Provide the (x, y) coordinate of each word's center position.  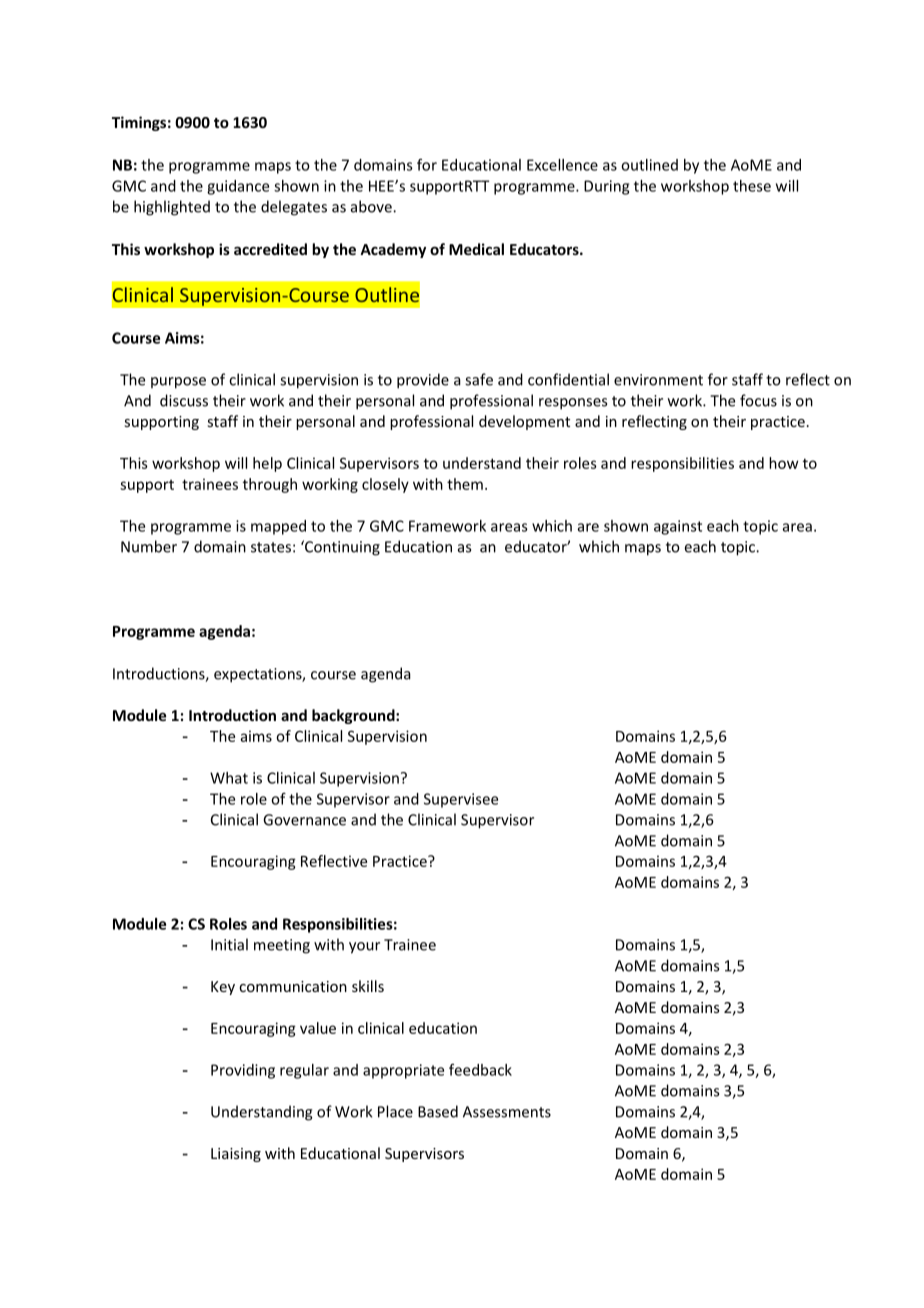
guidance (238, 187)
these (752, 186)
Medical (476, 249)
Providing (243, 1071)
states (271, 547)
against (678, 527)
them (465, 484)
